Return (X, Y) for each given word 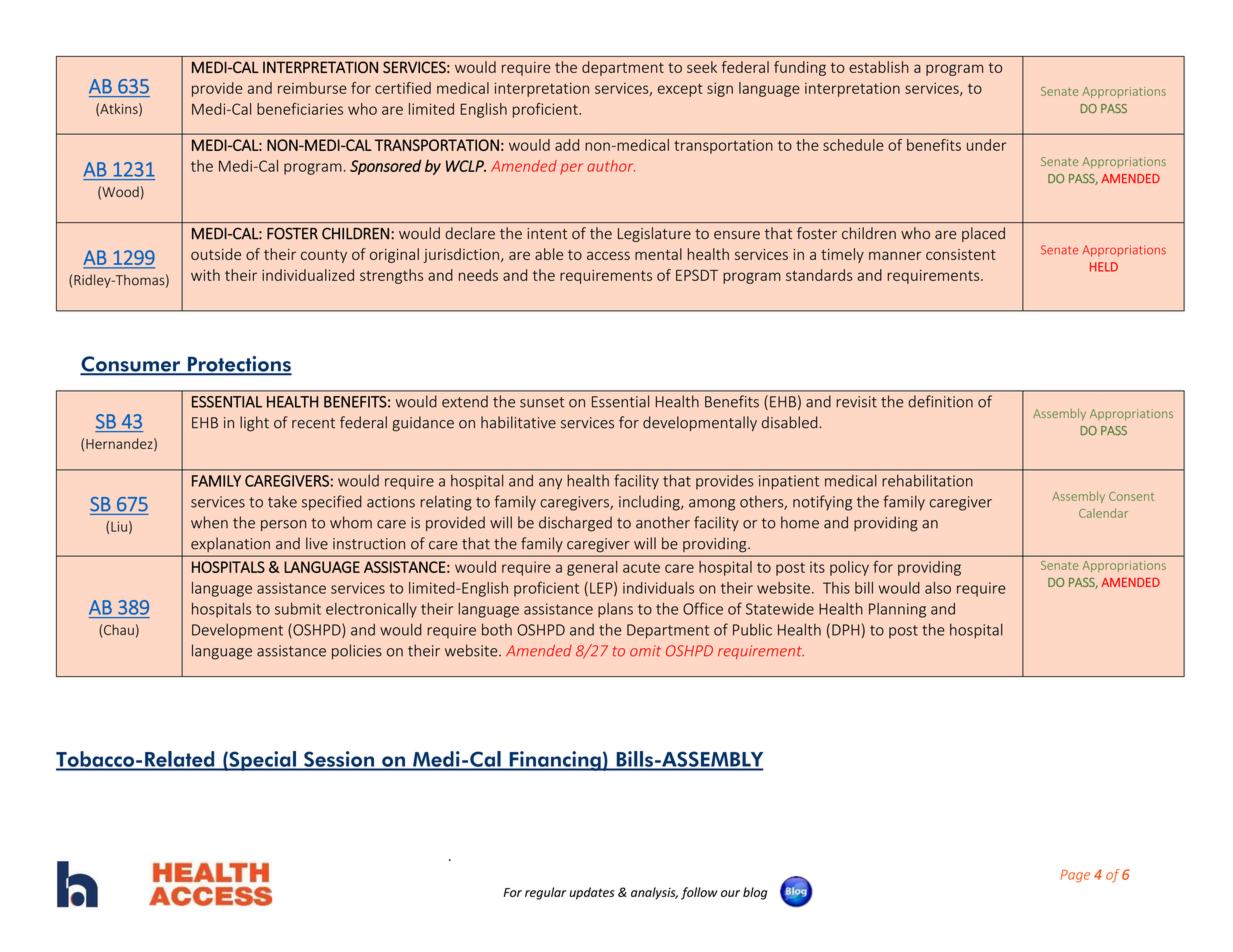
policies (357, 652)
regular (545, 893)
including (650, 503)
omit (645, 651)
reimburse (312, 88)
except (680, 90)
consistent (961, 254)
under (987, 145)
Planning (897, 610)
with (205, 275)
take (282, 501)
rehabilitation (927, 480)
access (608, 255)
